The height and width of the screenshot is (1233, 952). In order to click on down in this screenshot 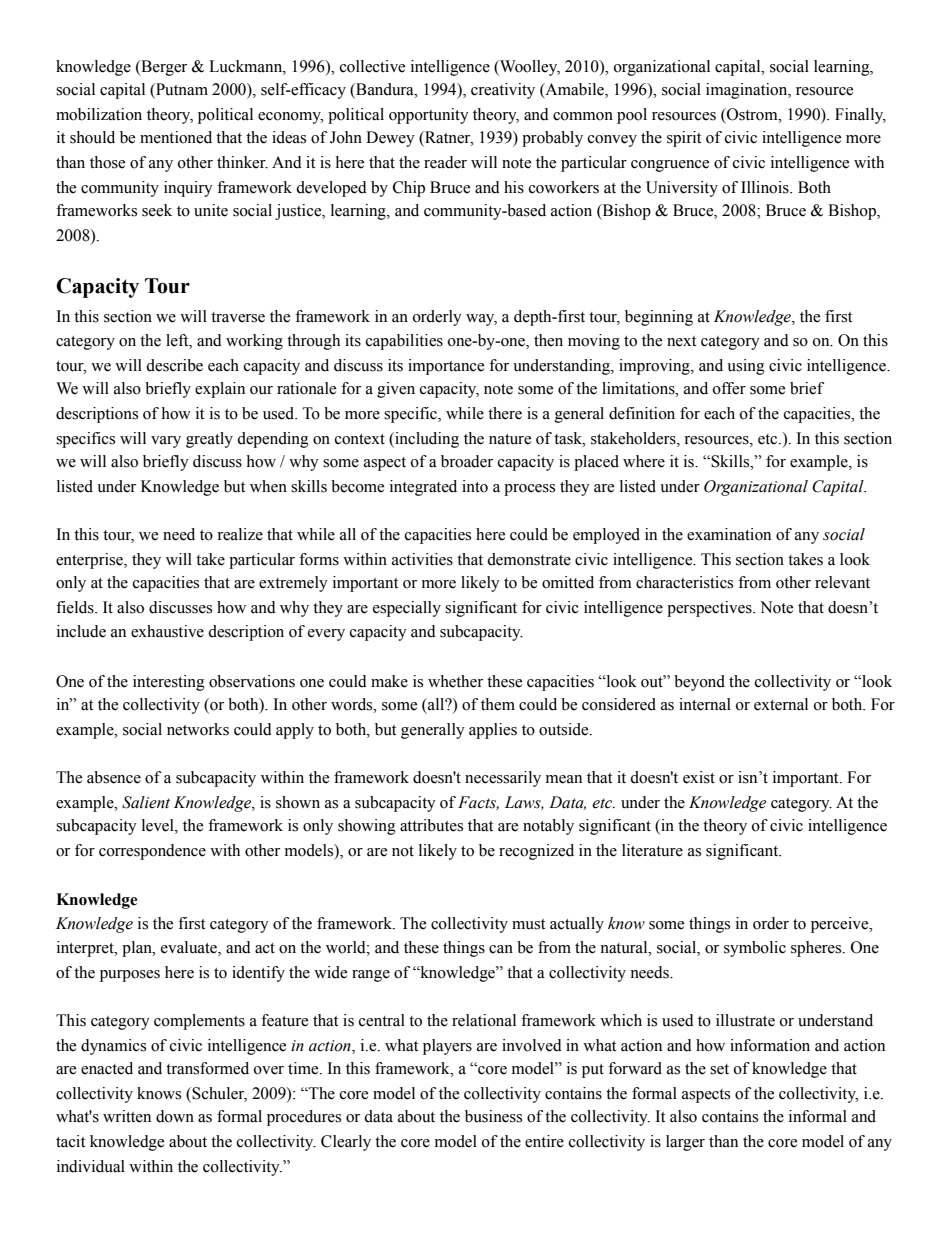, I will do `click(175, 1116)`.
